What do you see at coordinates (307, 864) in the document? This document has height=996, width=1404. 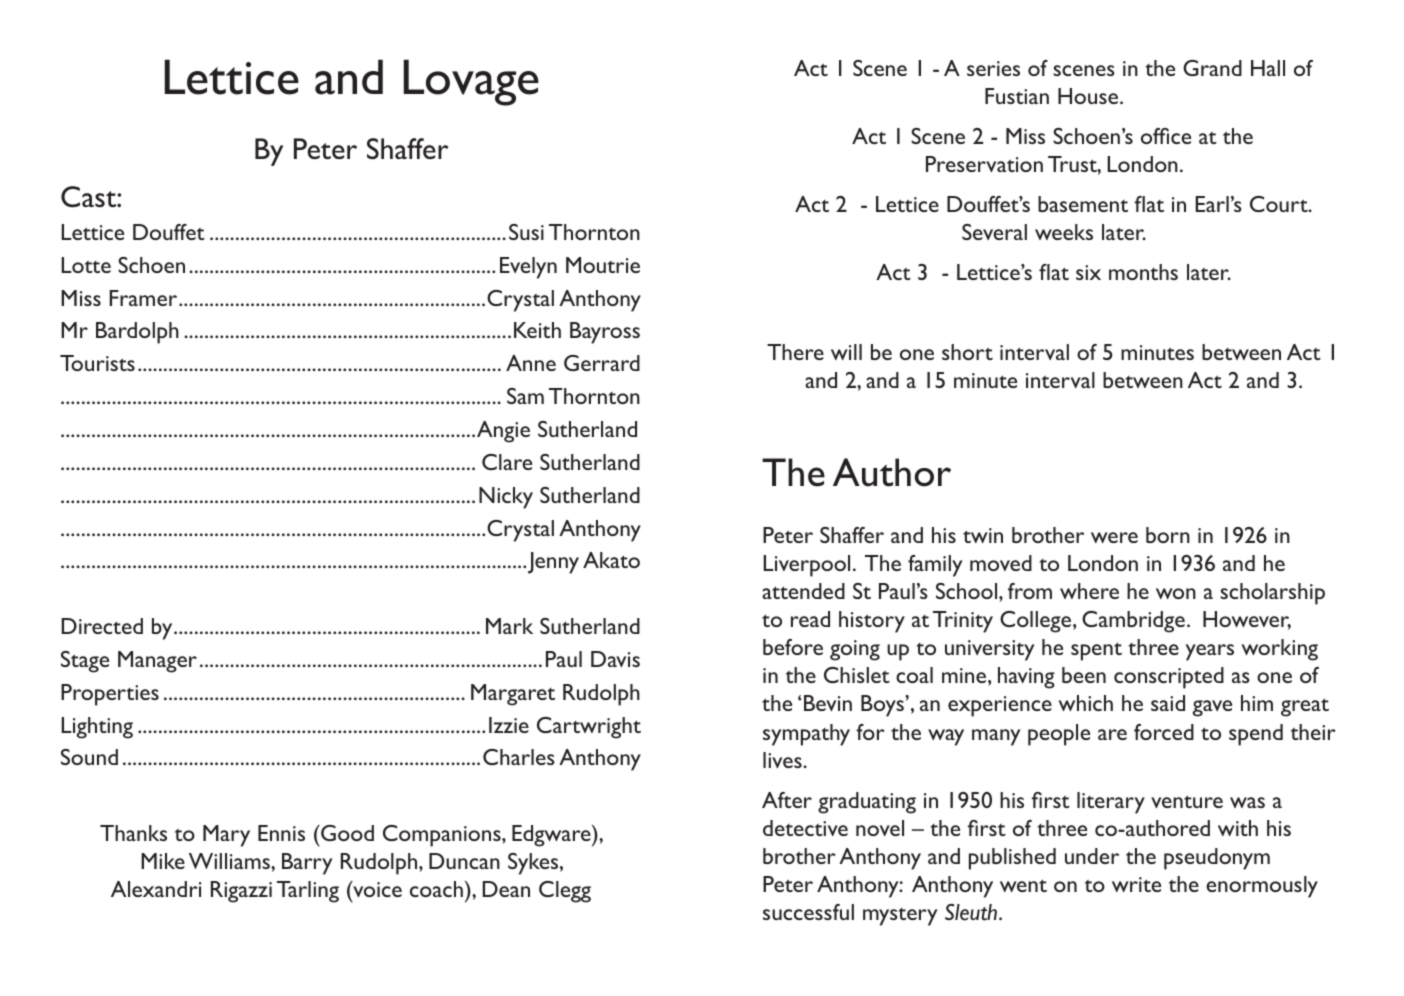 I see `Barry` at bounding box center [307, 864].
